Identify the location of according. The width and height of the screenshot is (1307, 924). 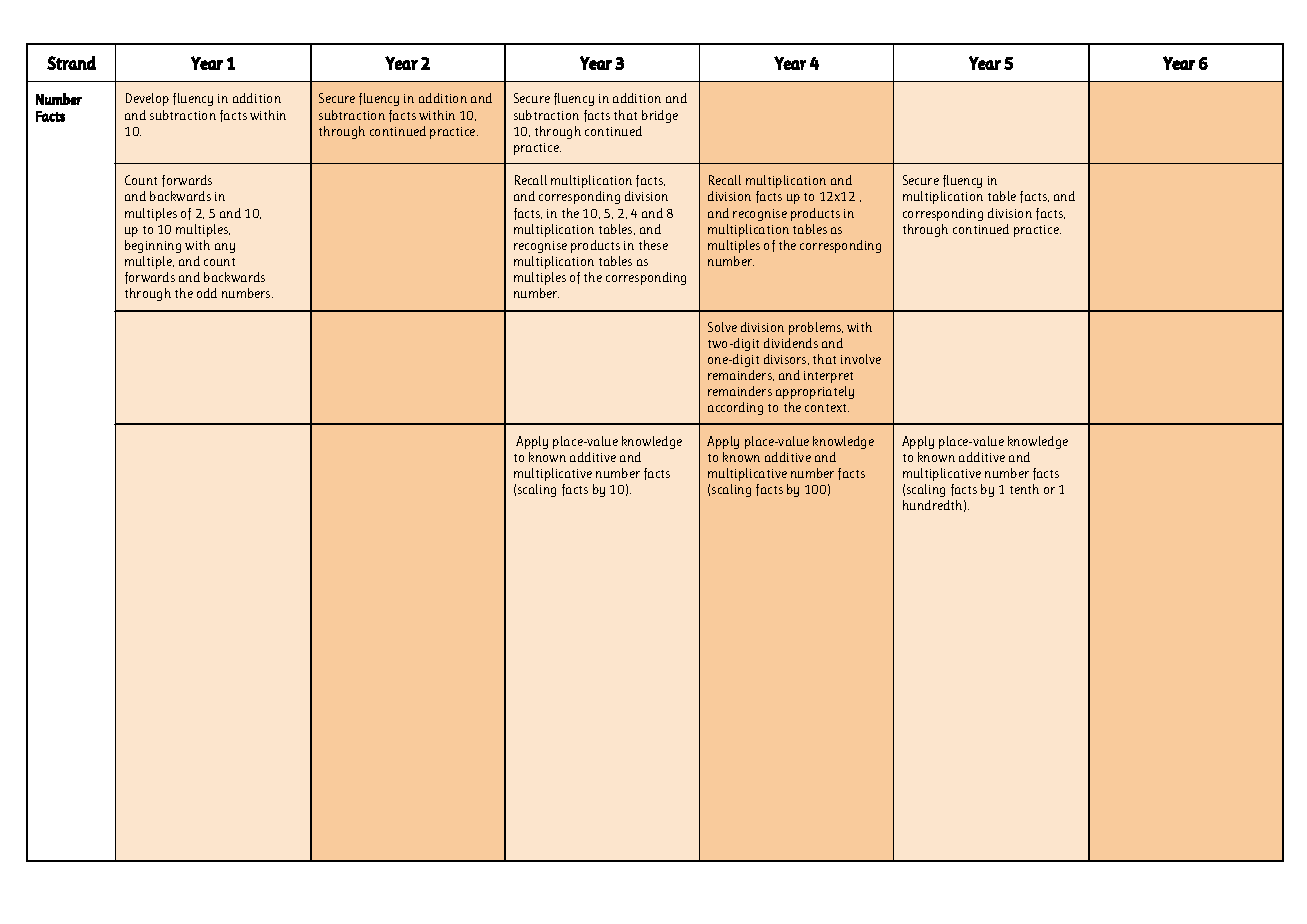
(735, 408).
